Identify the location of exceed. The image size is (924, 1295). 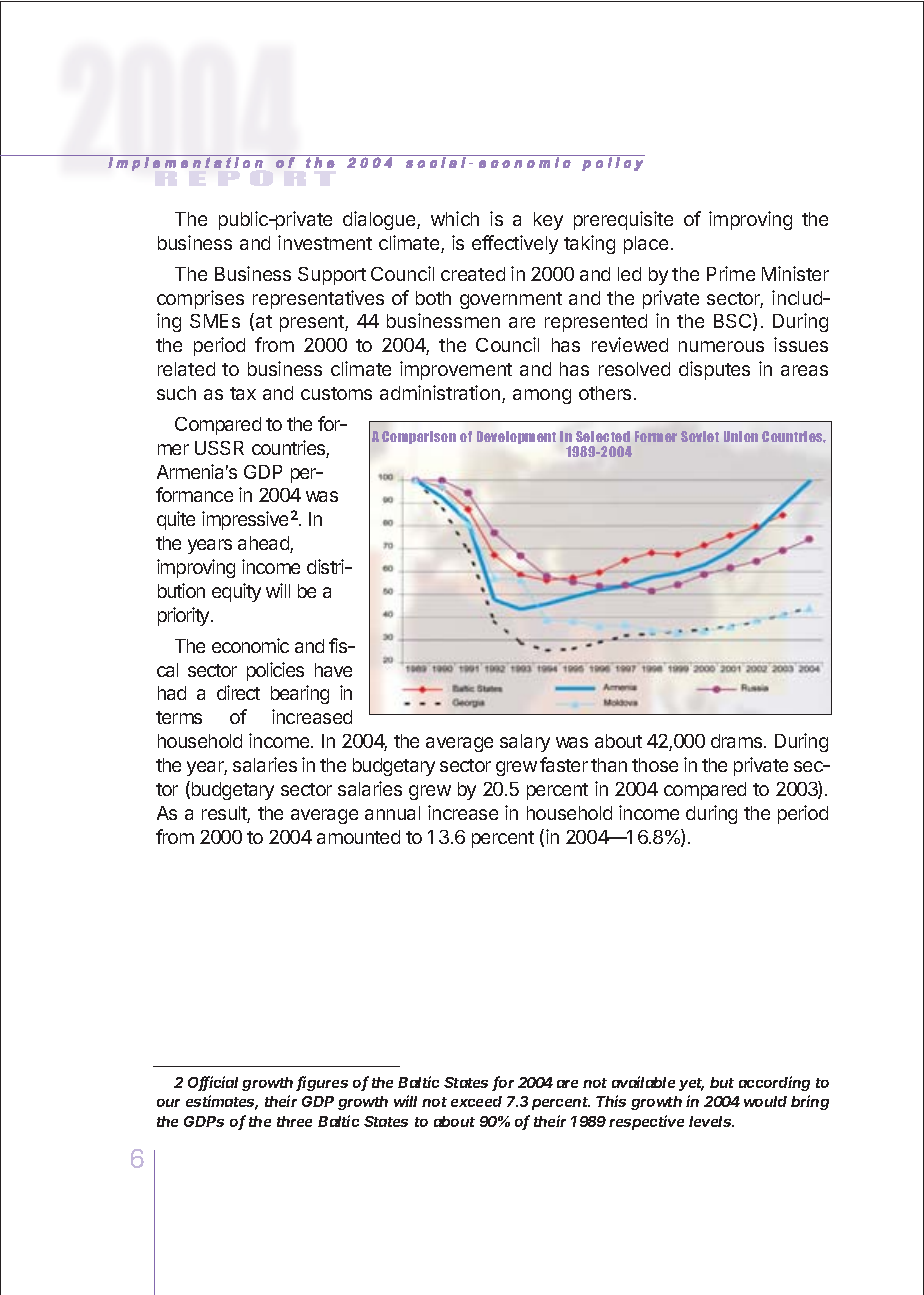
(476, 1101).
